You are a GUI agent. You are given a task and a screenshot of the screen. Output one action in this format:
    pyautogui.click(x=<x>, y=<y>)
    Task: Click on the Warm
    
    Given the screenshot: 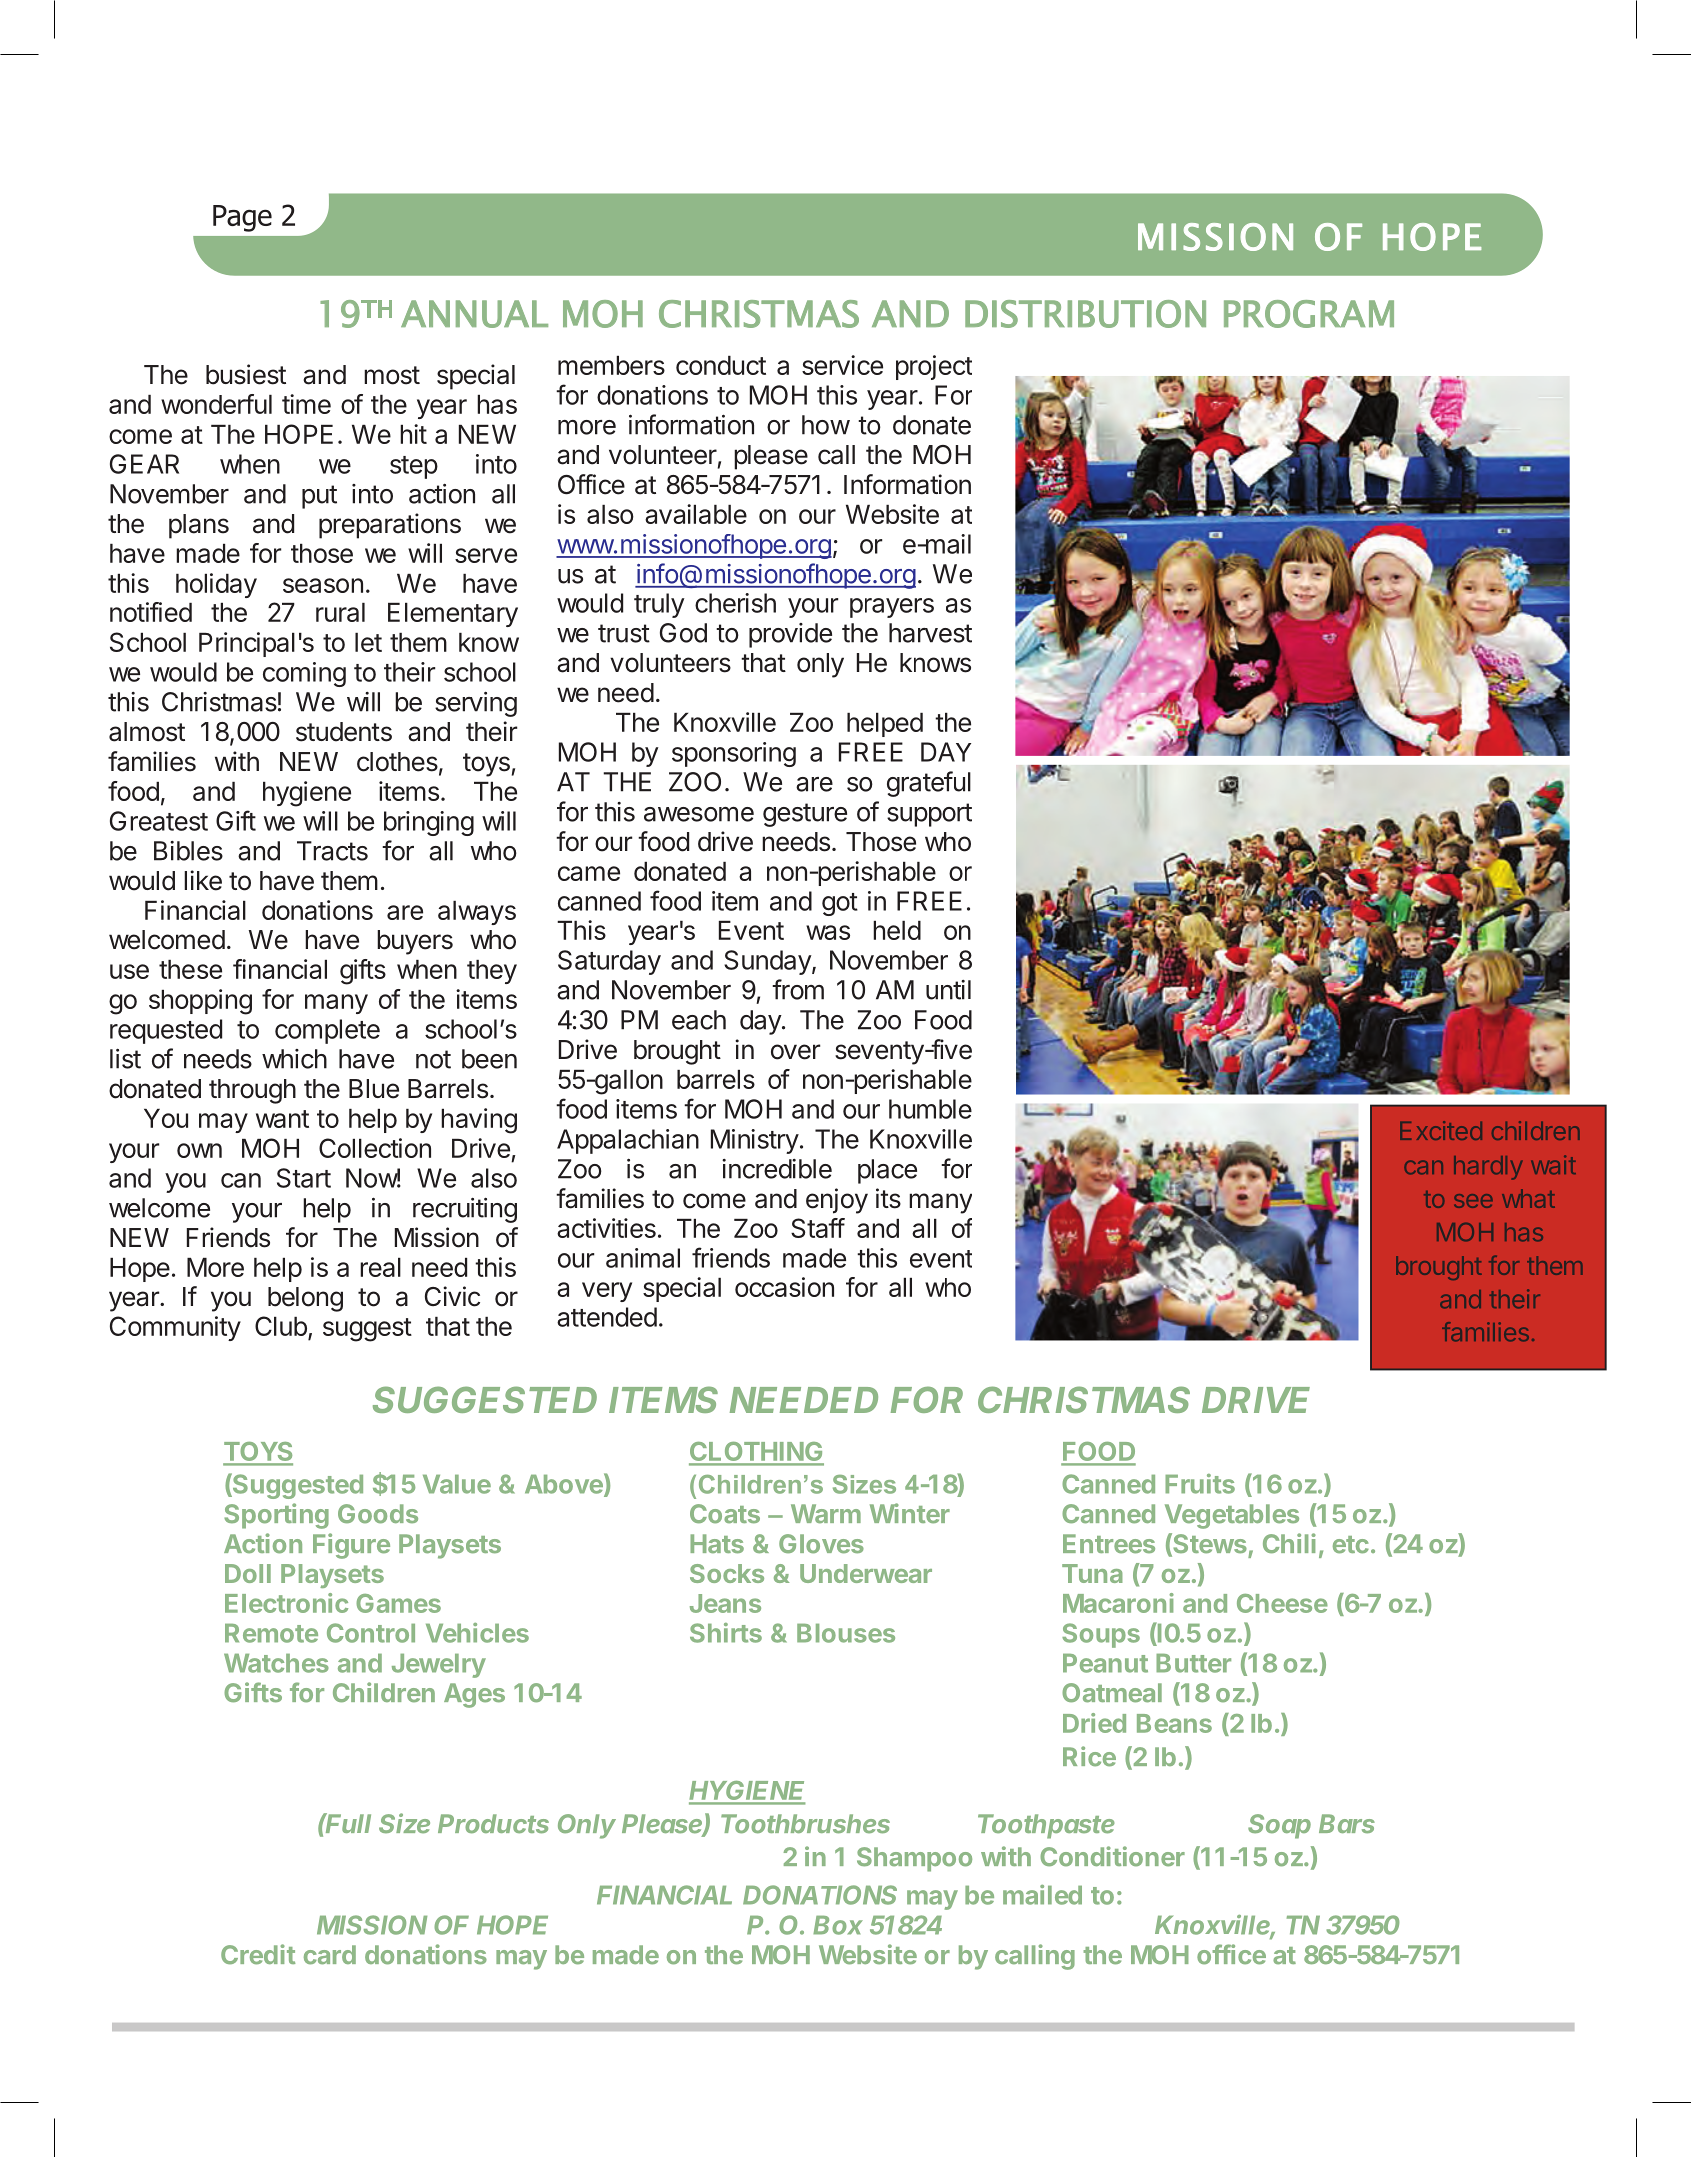 What is the action you would take?
    pyautogui.click(x=826, y=1513)
